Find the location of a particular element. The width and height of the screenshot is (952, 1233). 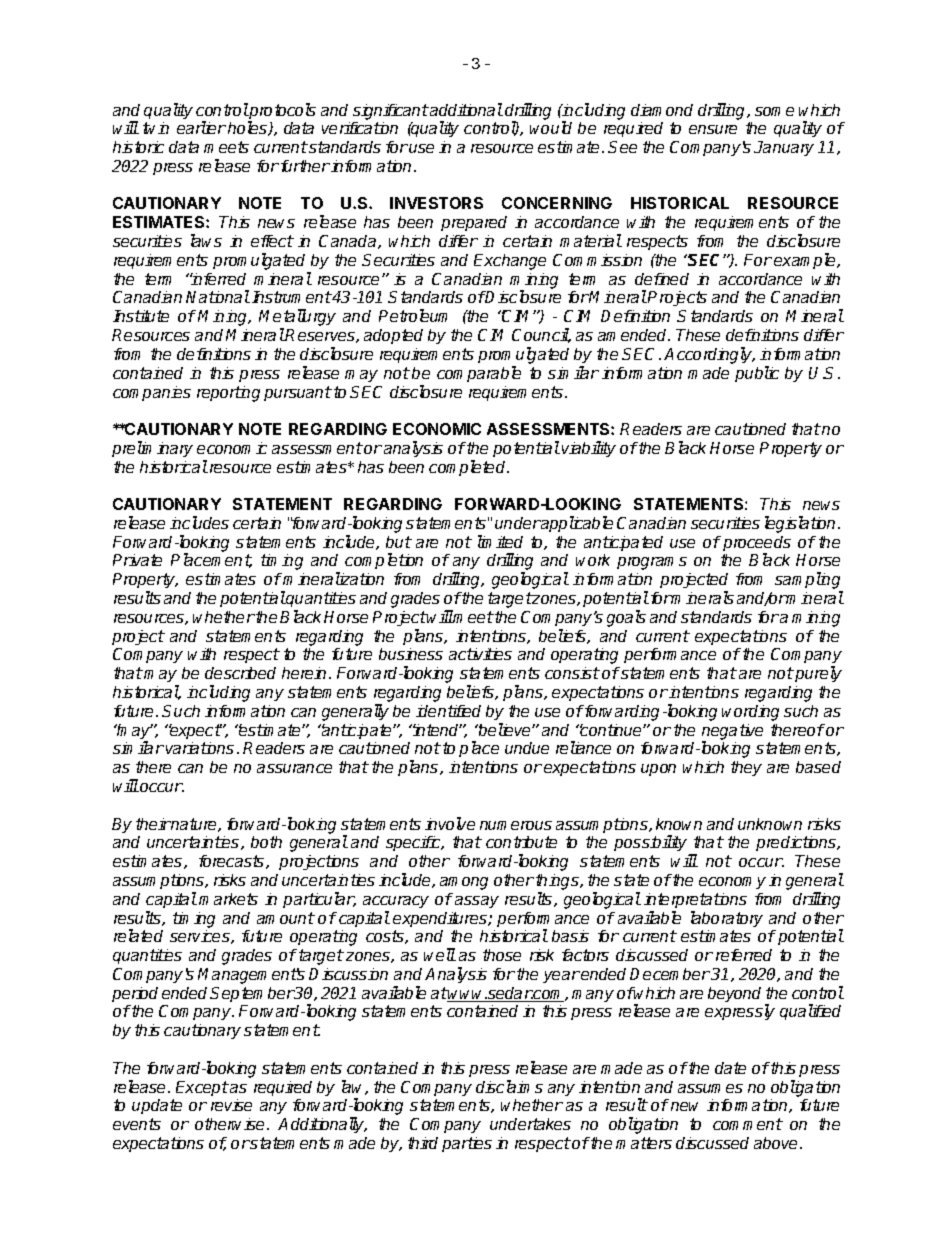

earlier is located at coordinates (201, 127).
